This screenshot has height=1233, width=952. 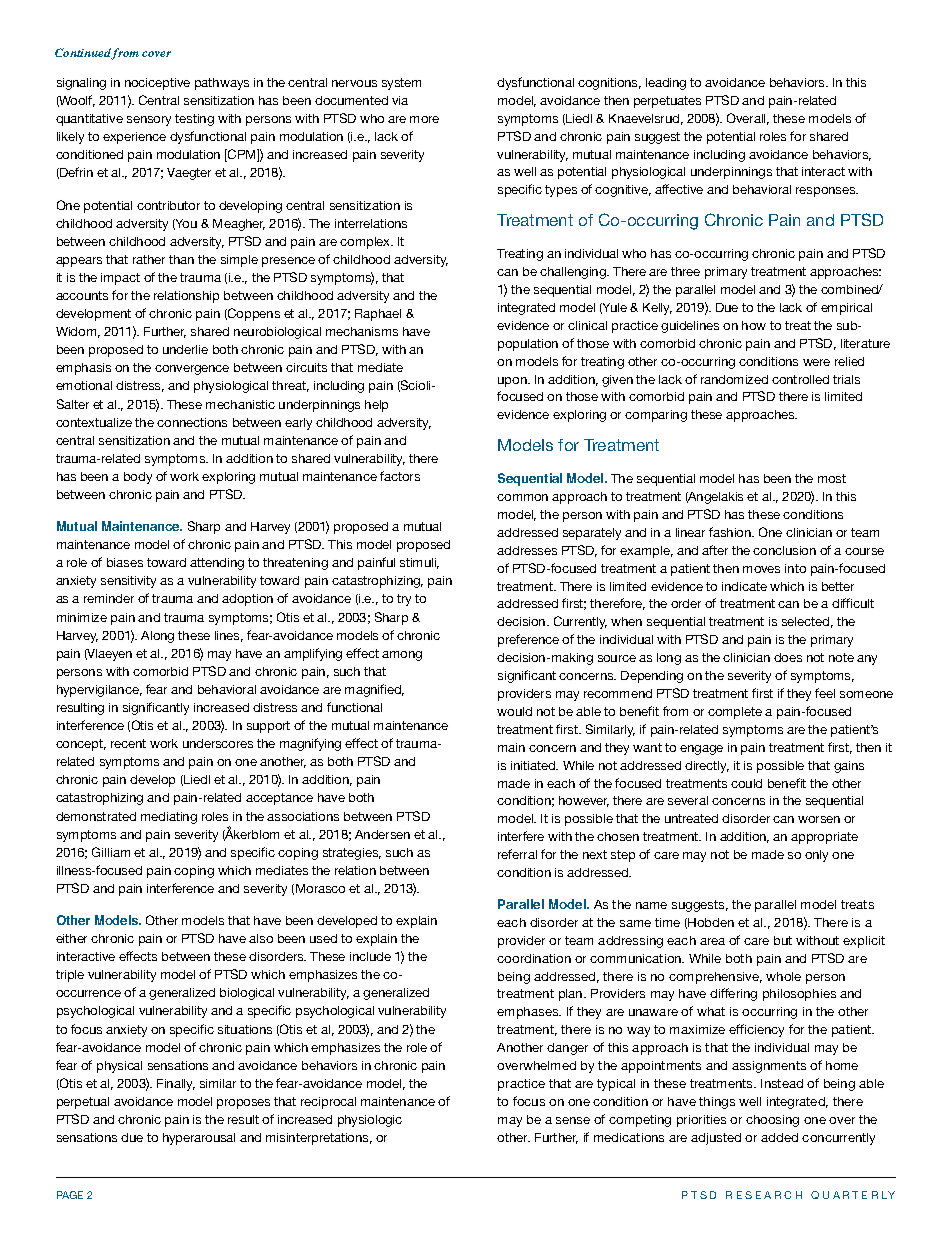 I want to click on underlie, so click(x=185, y=349).
